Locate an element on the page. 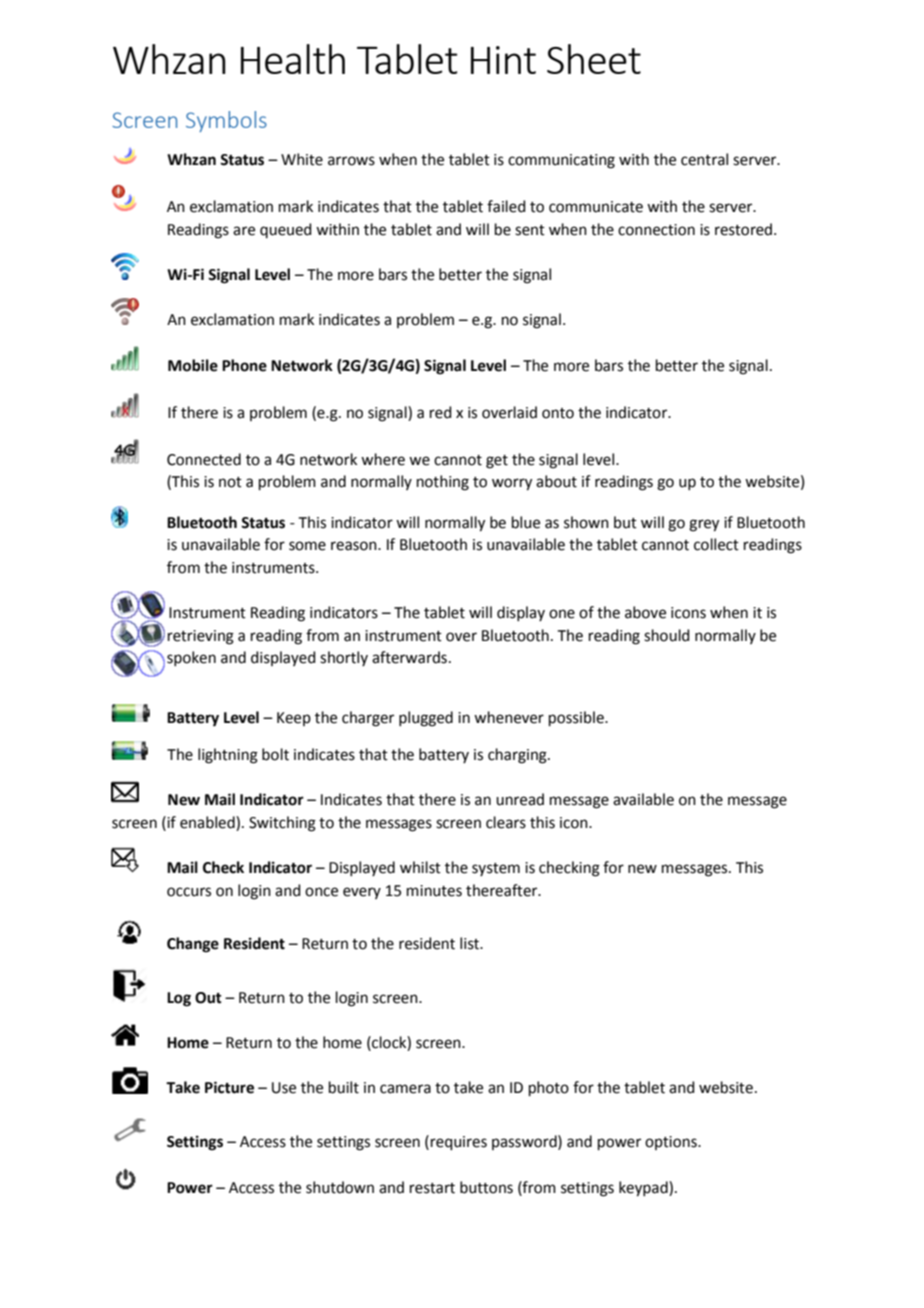 This document has width=924, height=1308. Hint is located at coordinates (503, 60).
